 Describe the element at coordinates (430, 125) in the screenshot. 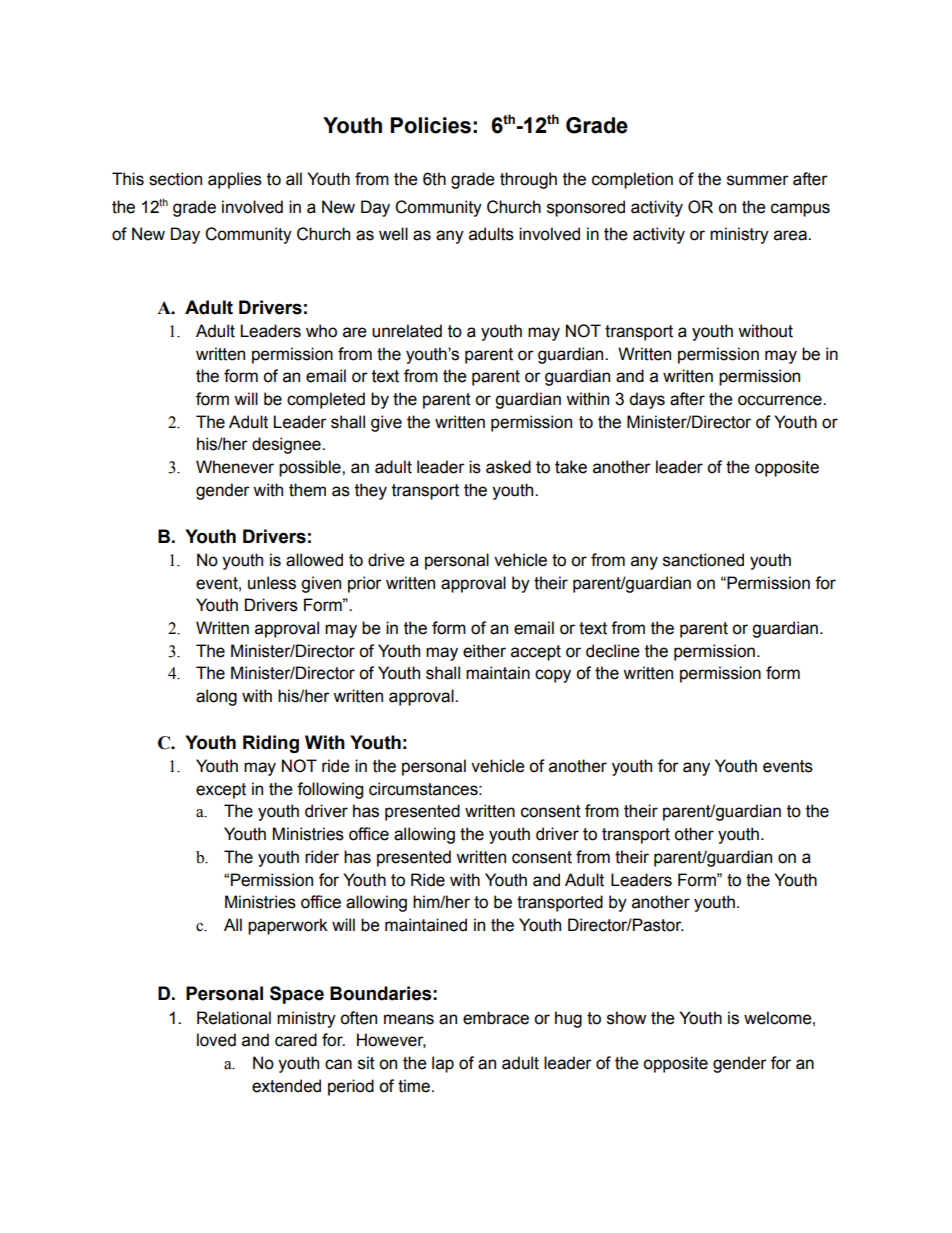

I see `Policies` at that location.
